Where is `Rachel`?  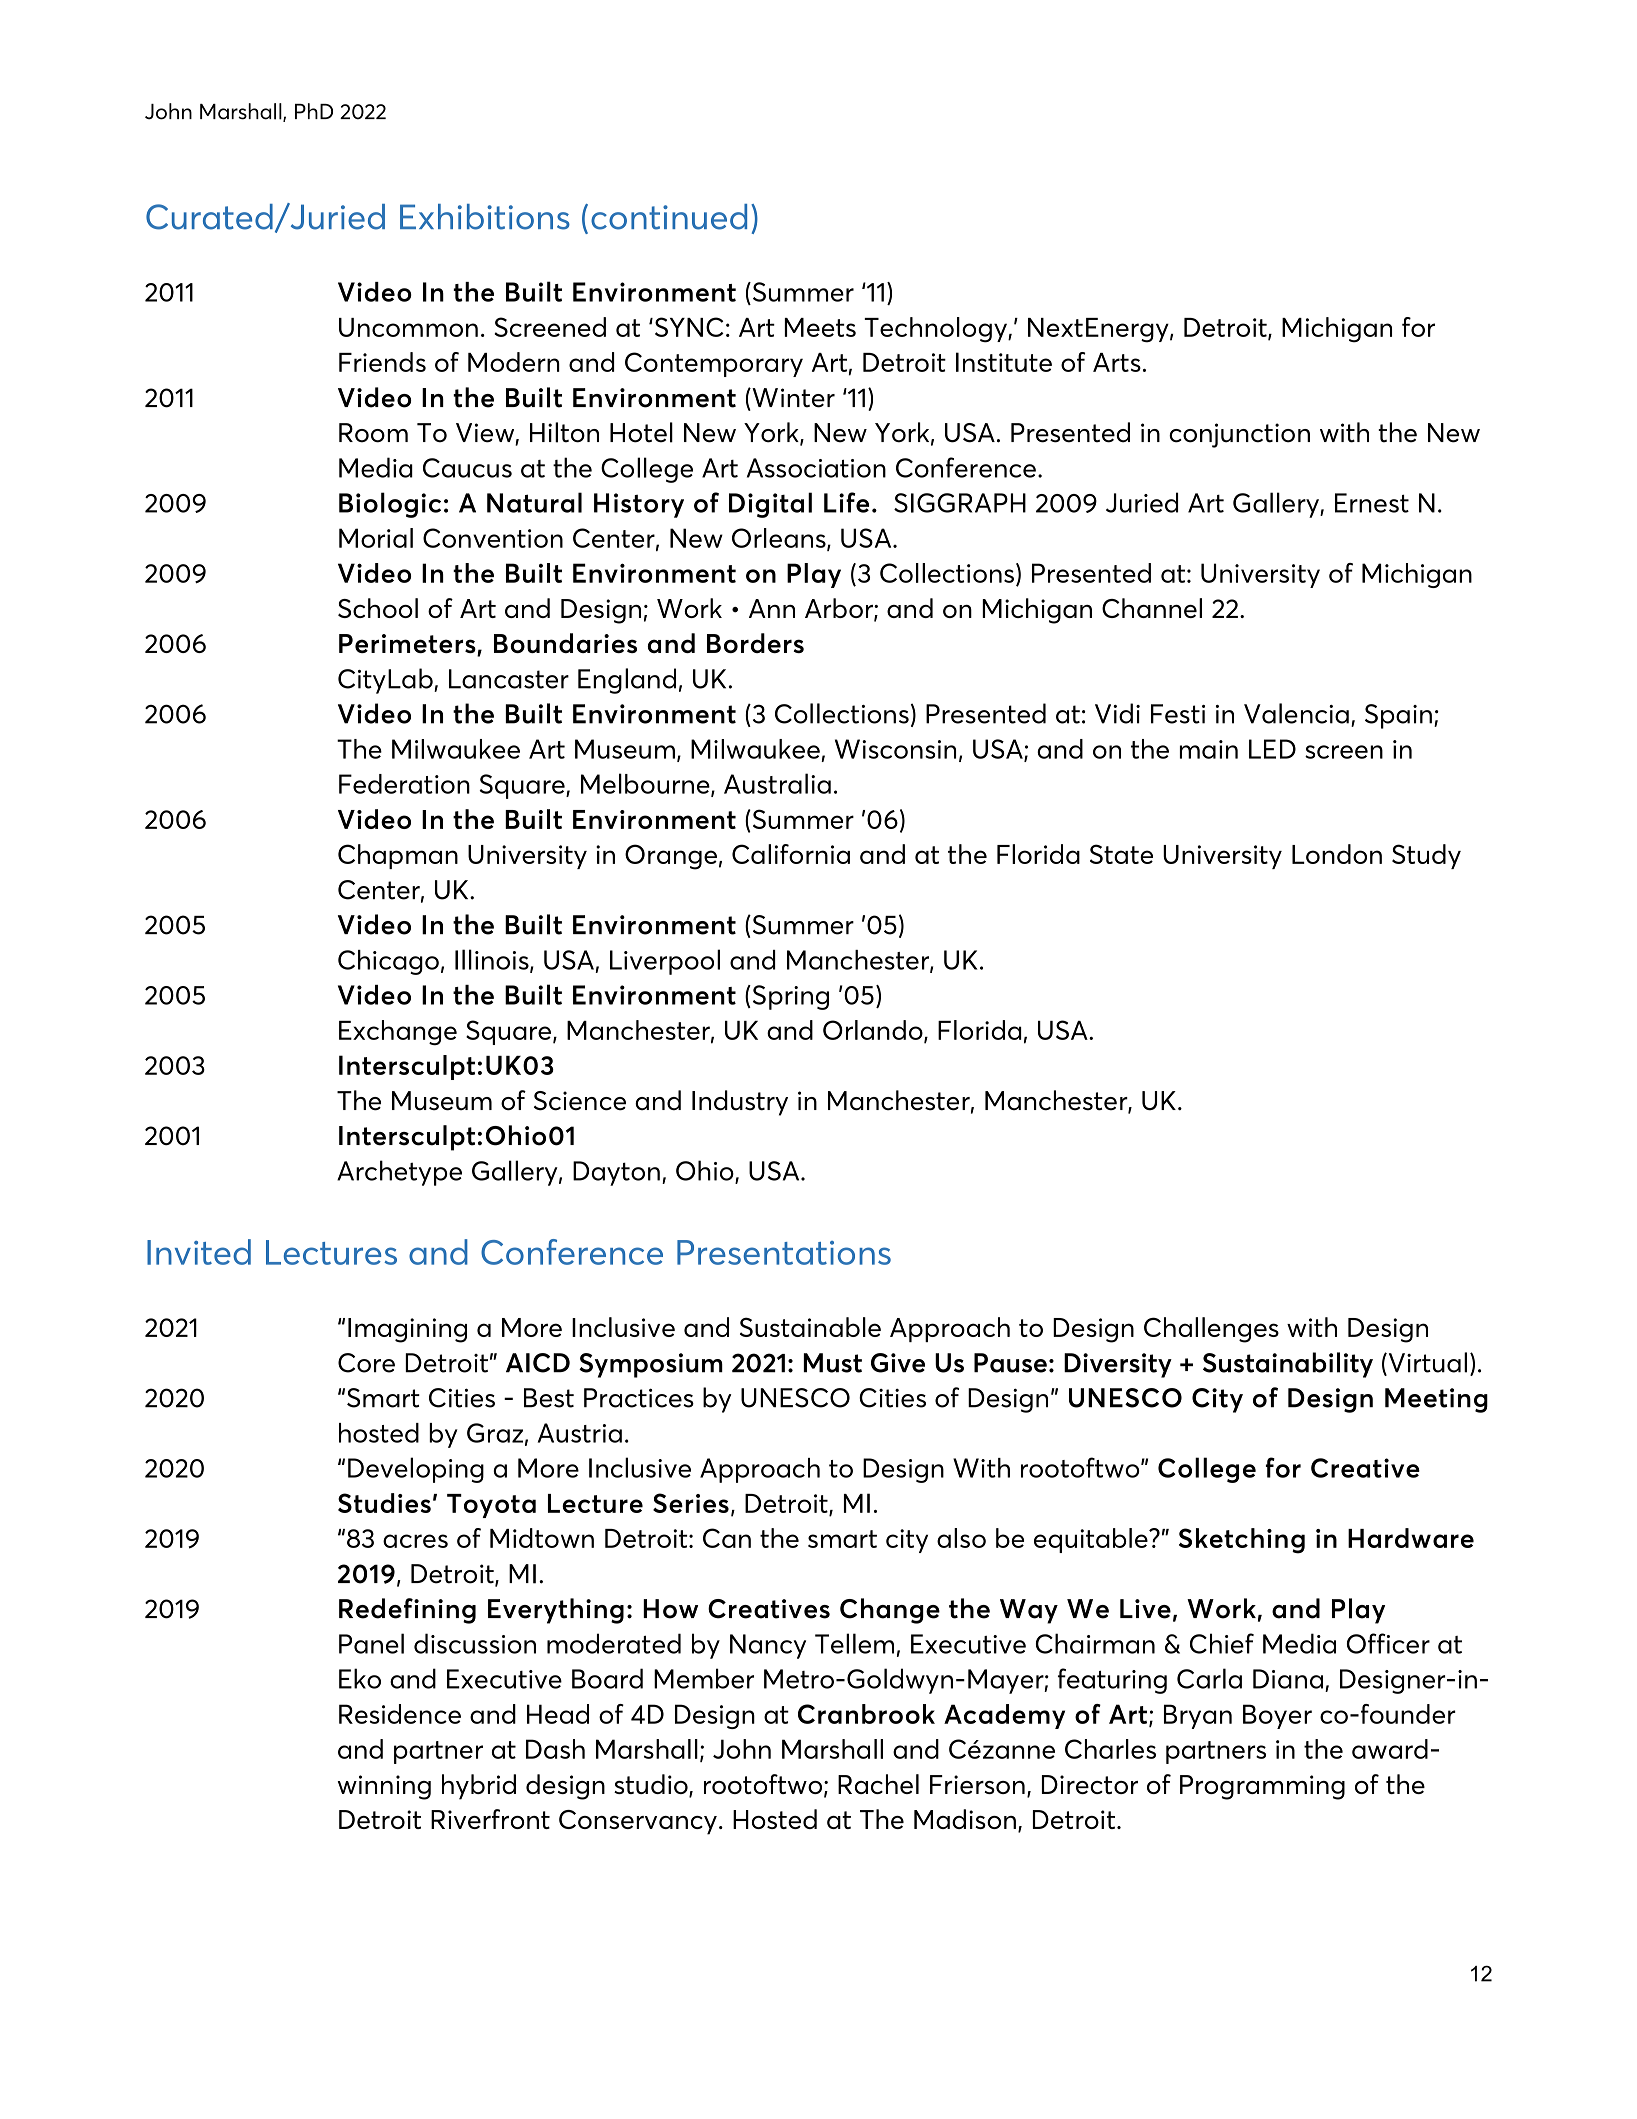 Rachel is located at coordinates (878, 1784).
